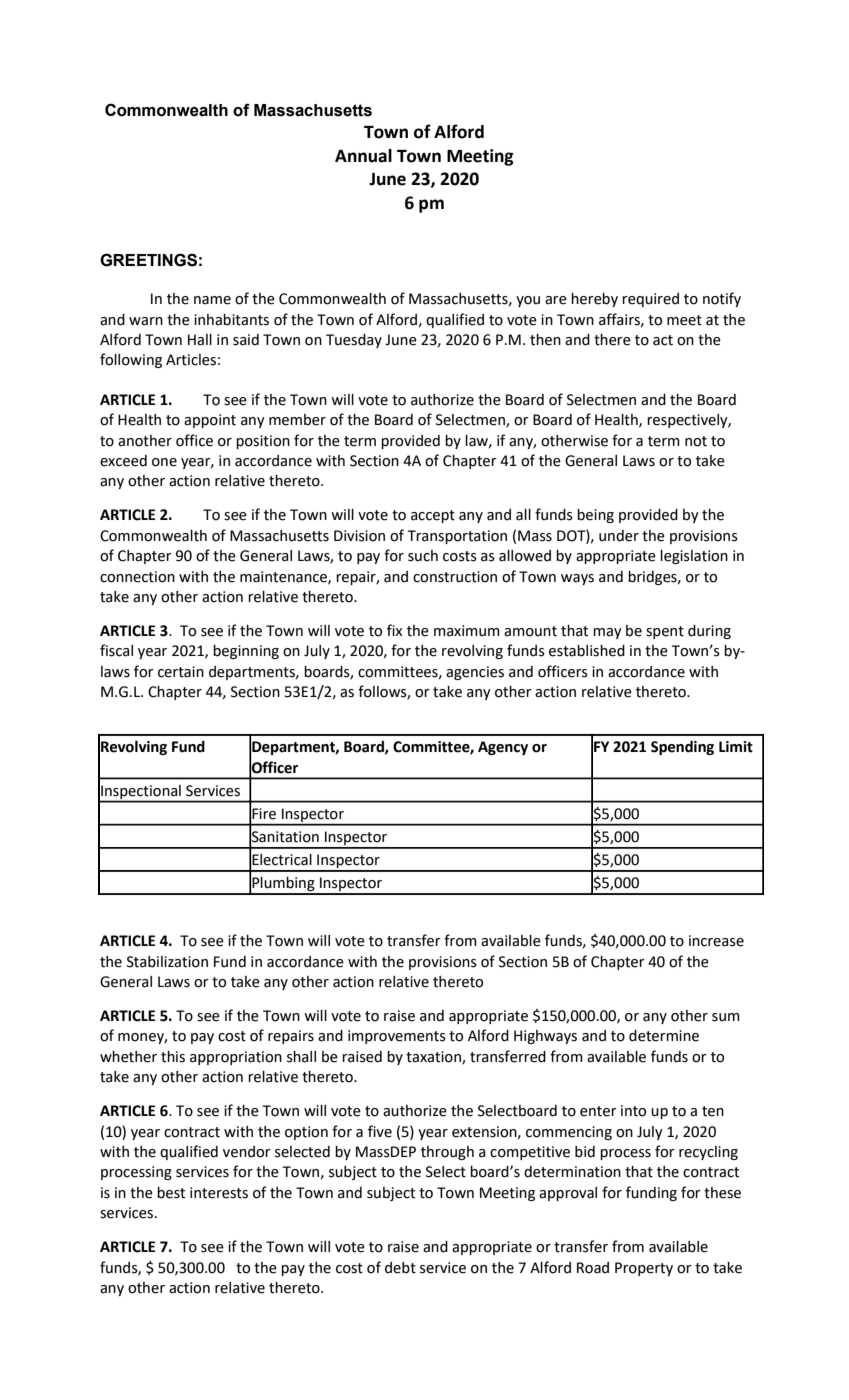  I want to click on GREETINGS, so click(148, 260).
